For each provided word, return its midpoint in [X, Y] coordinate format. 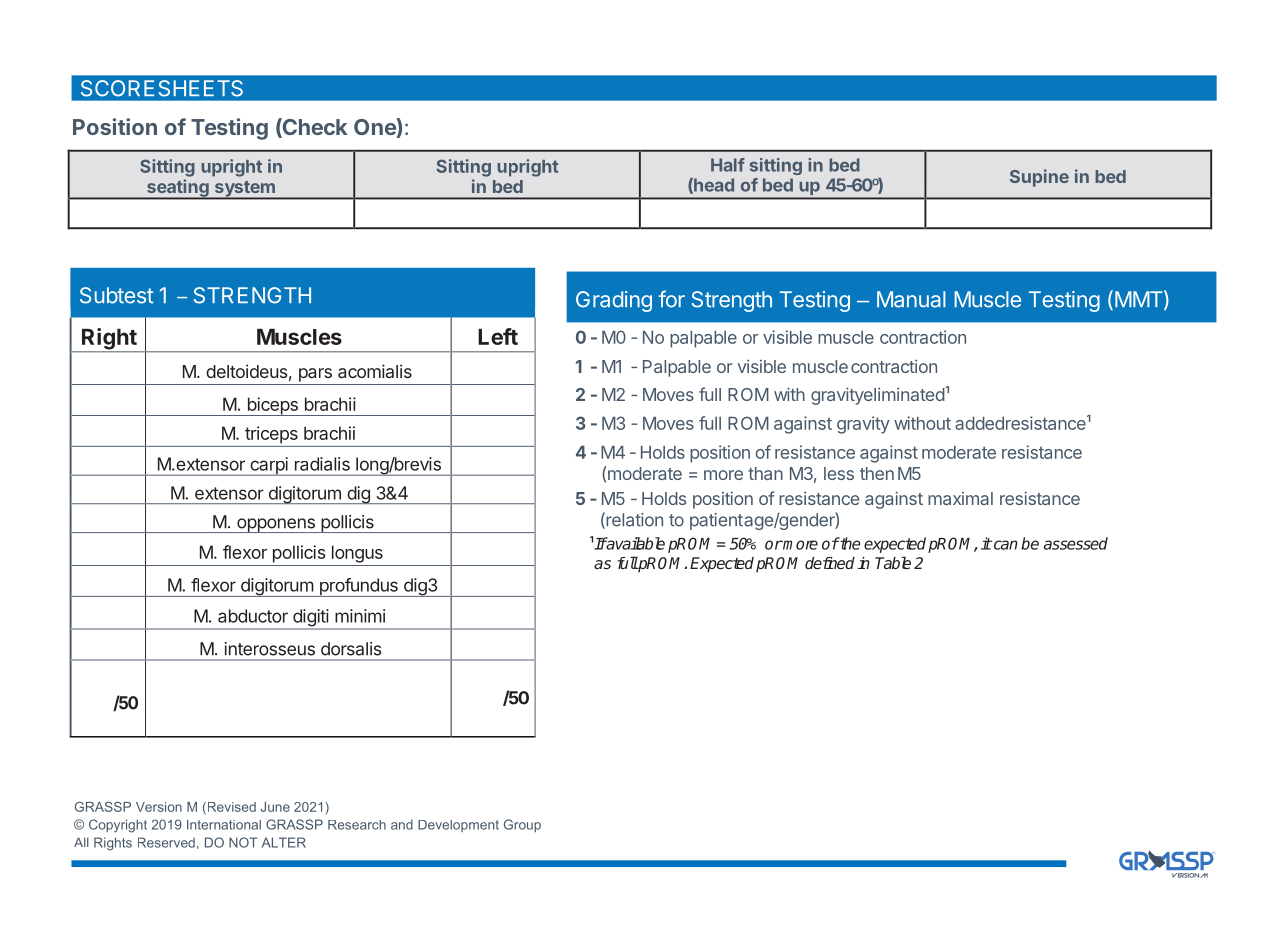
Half [728, 165]
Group [522, 825]
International [224, 825]
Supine [1039, 178]
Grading [614, 301]
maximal [960, 498]
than [765, 473]
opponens [276, 525]
